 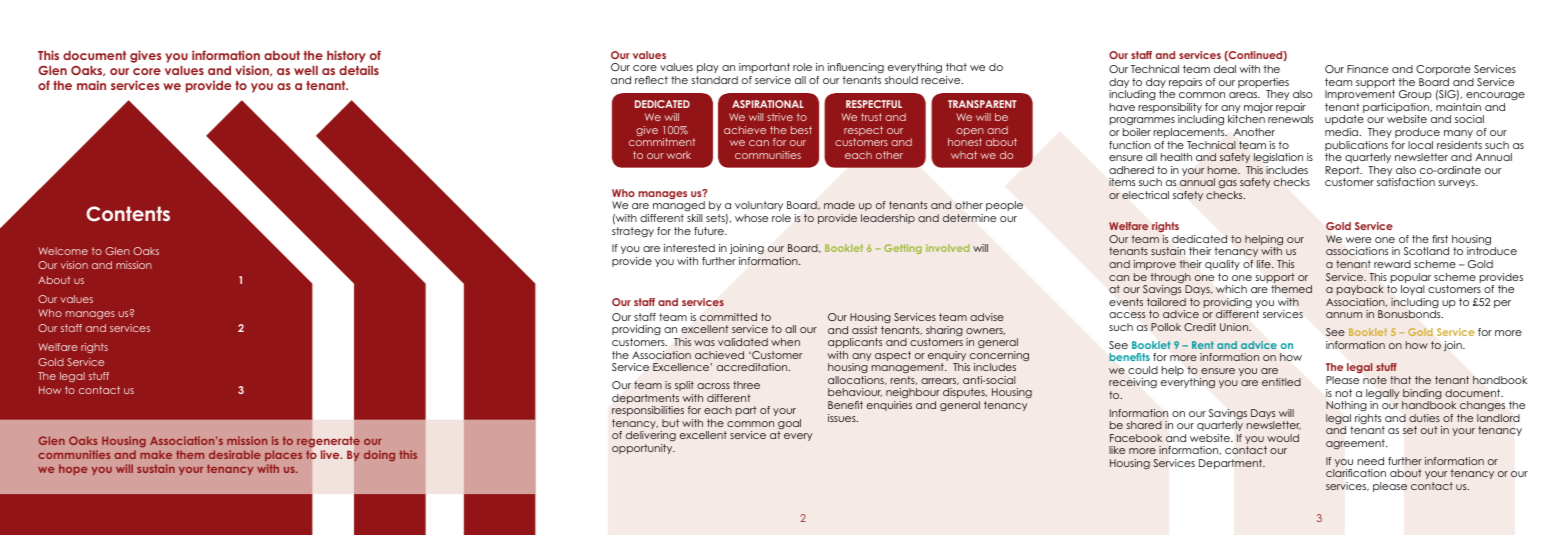 What do you see at coordinates (764, 68) in the screenshot?
I see `important` at bounding box center [764, 68].
